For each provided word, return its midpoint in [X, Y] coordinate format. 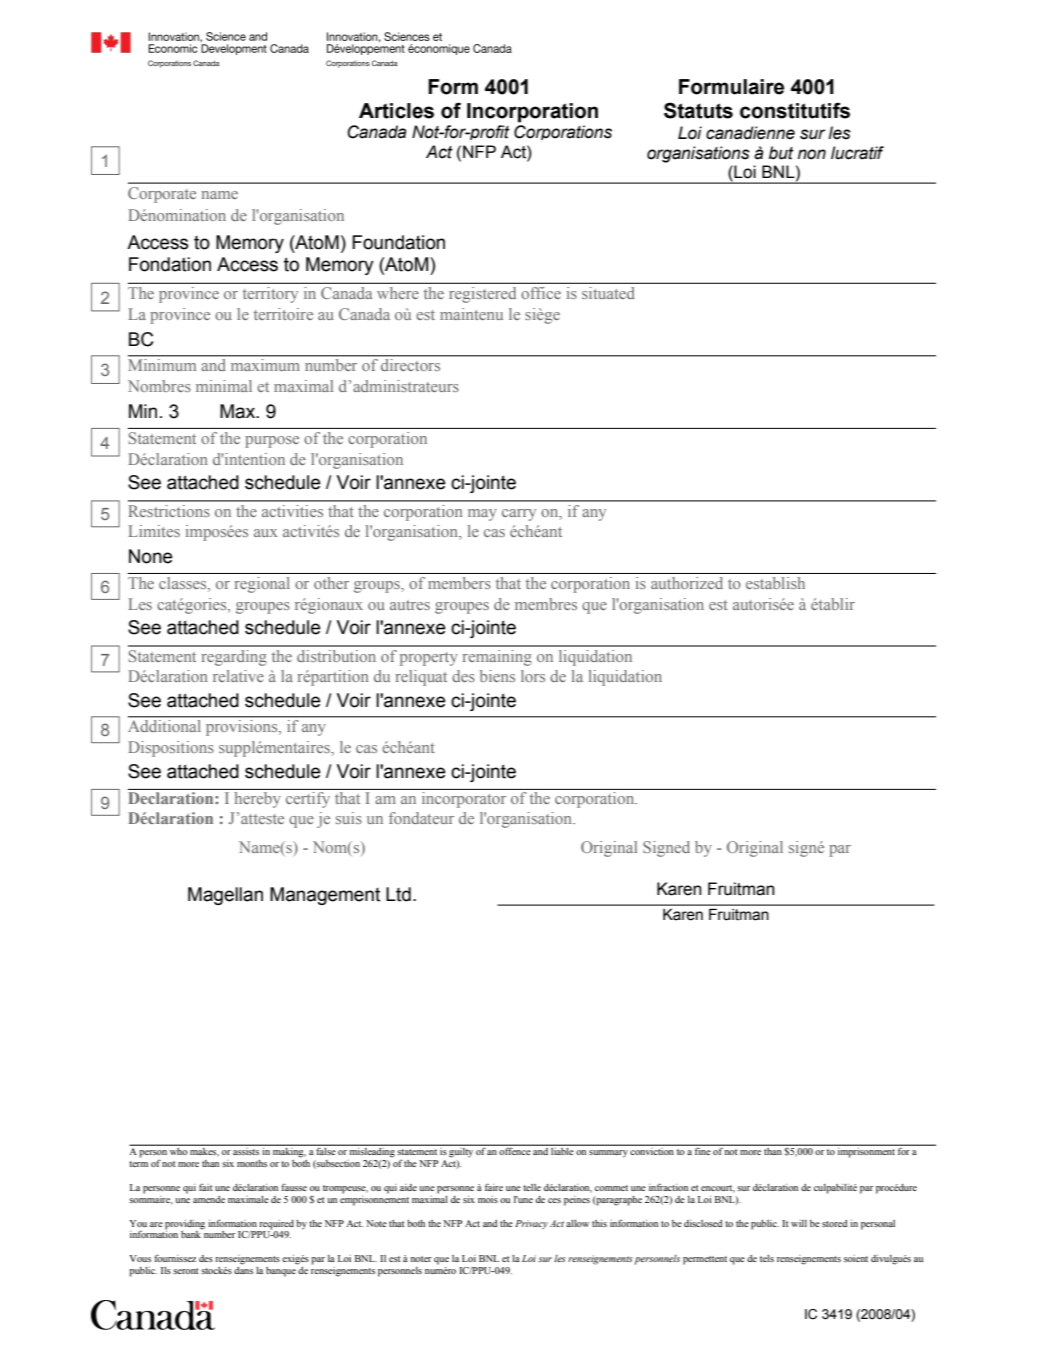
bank [192, 1233]
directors [410, 365]
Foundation [398, 242]
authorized [687, 583]
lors [533, 676]
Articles [396, 111]
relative [238, 676]
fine [702, 1150]
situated [608, 293]
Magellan [225, 896]
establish [775, 583]
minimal [224, 386]
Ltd [398, 894]
